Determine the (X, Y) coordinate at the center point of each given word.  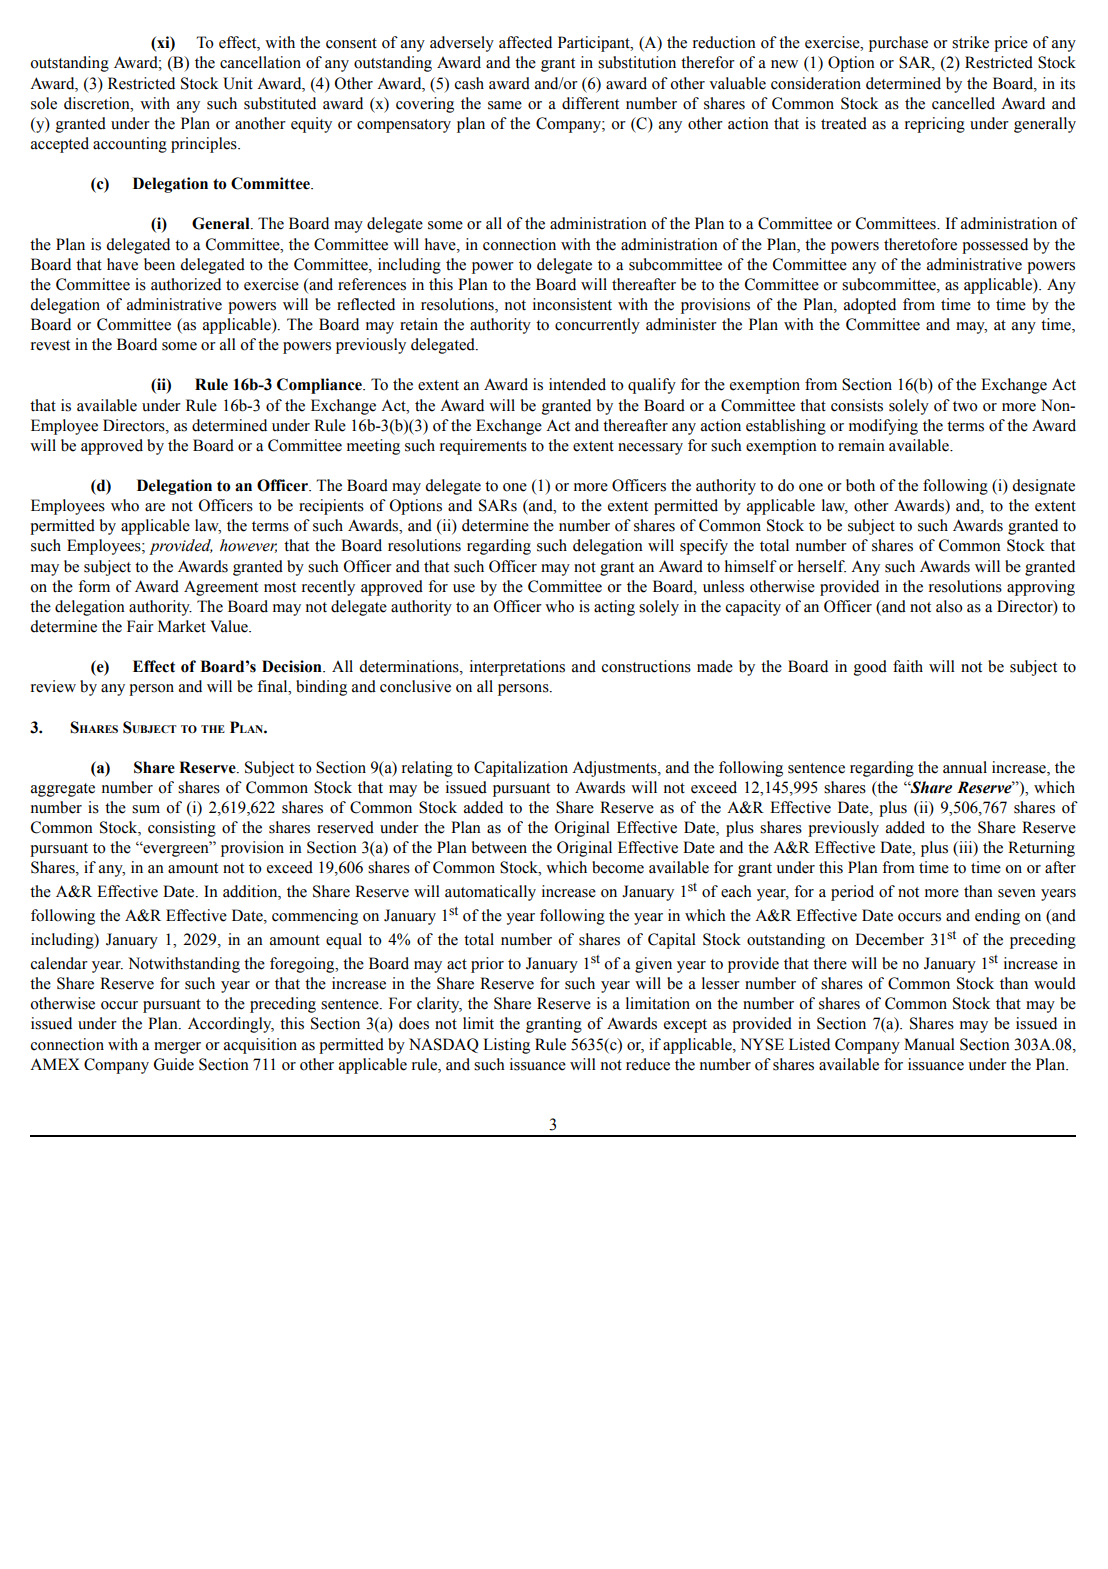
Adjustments (615, 769)
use (464, 588)
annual (965, 767)
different (590, 103)
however (248, 546)
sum (146, 809)
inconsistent (572, 304)
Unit (238, 83)
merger (177, 1048)
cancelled (963, 103)
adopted (870, 306)
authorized (186, 284)
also (949, 606)
